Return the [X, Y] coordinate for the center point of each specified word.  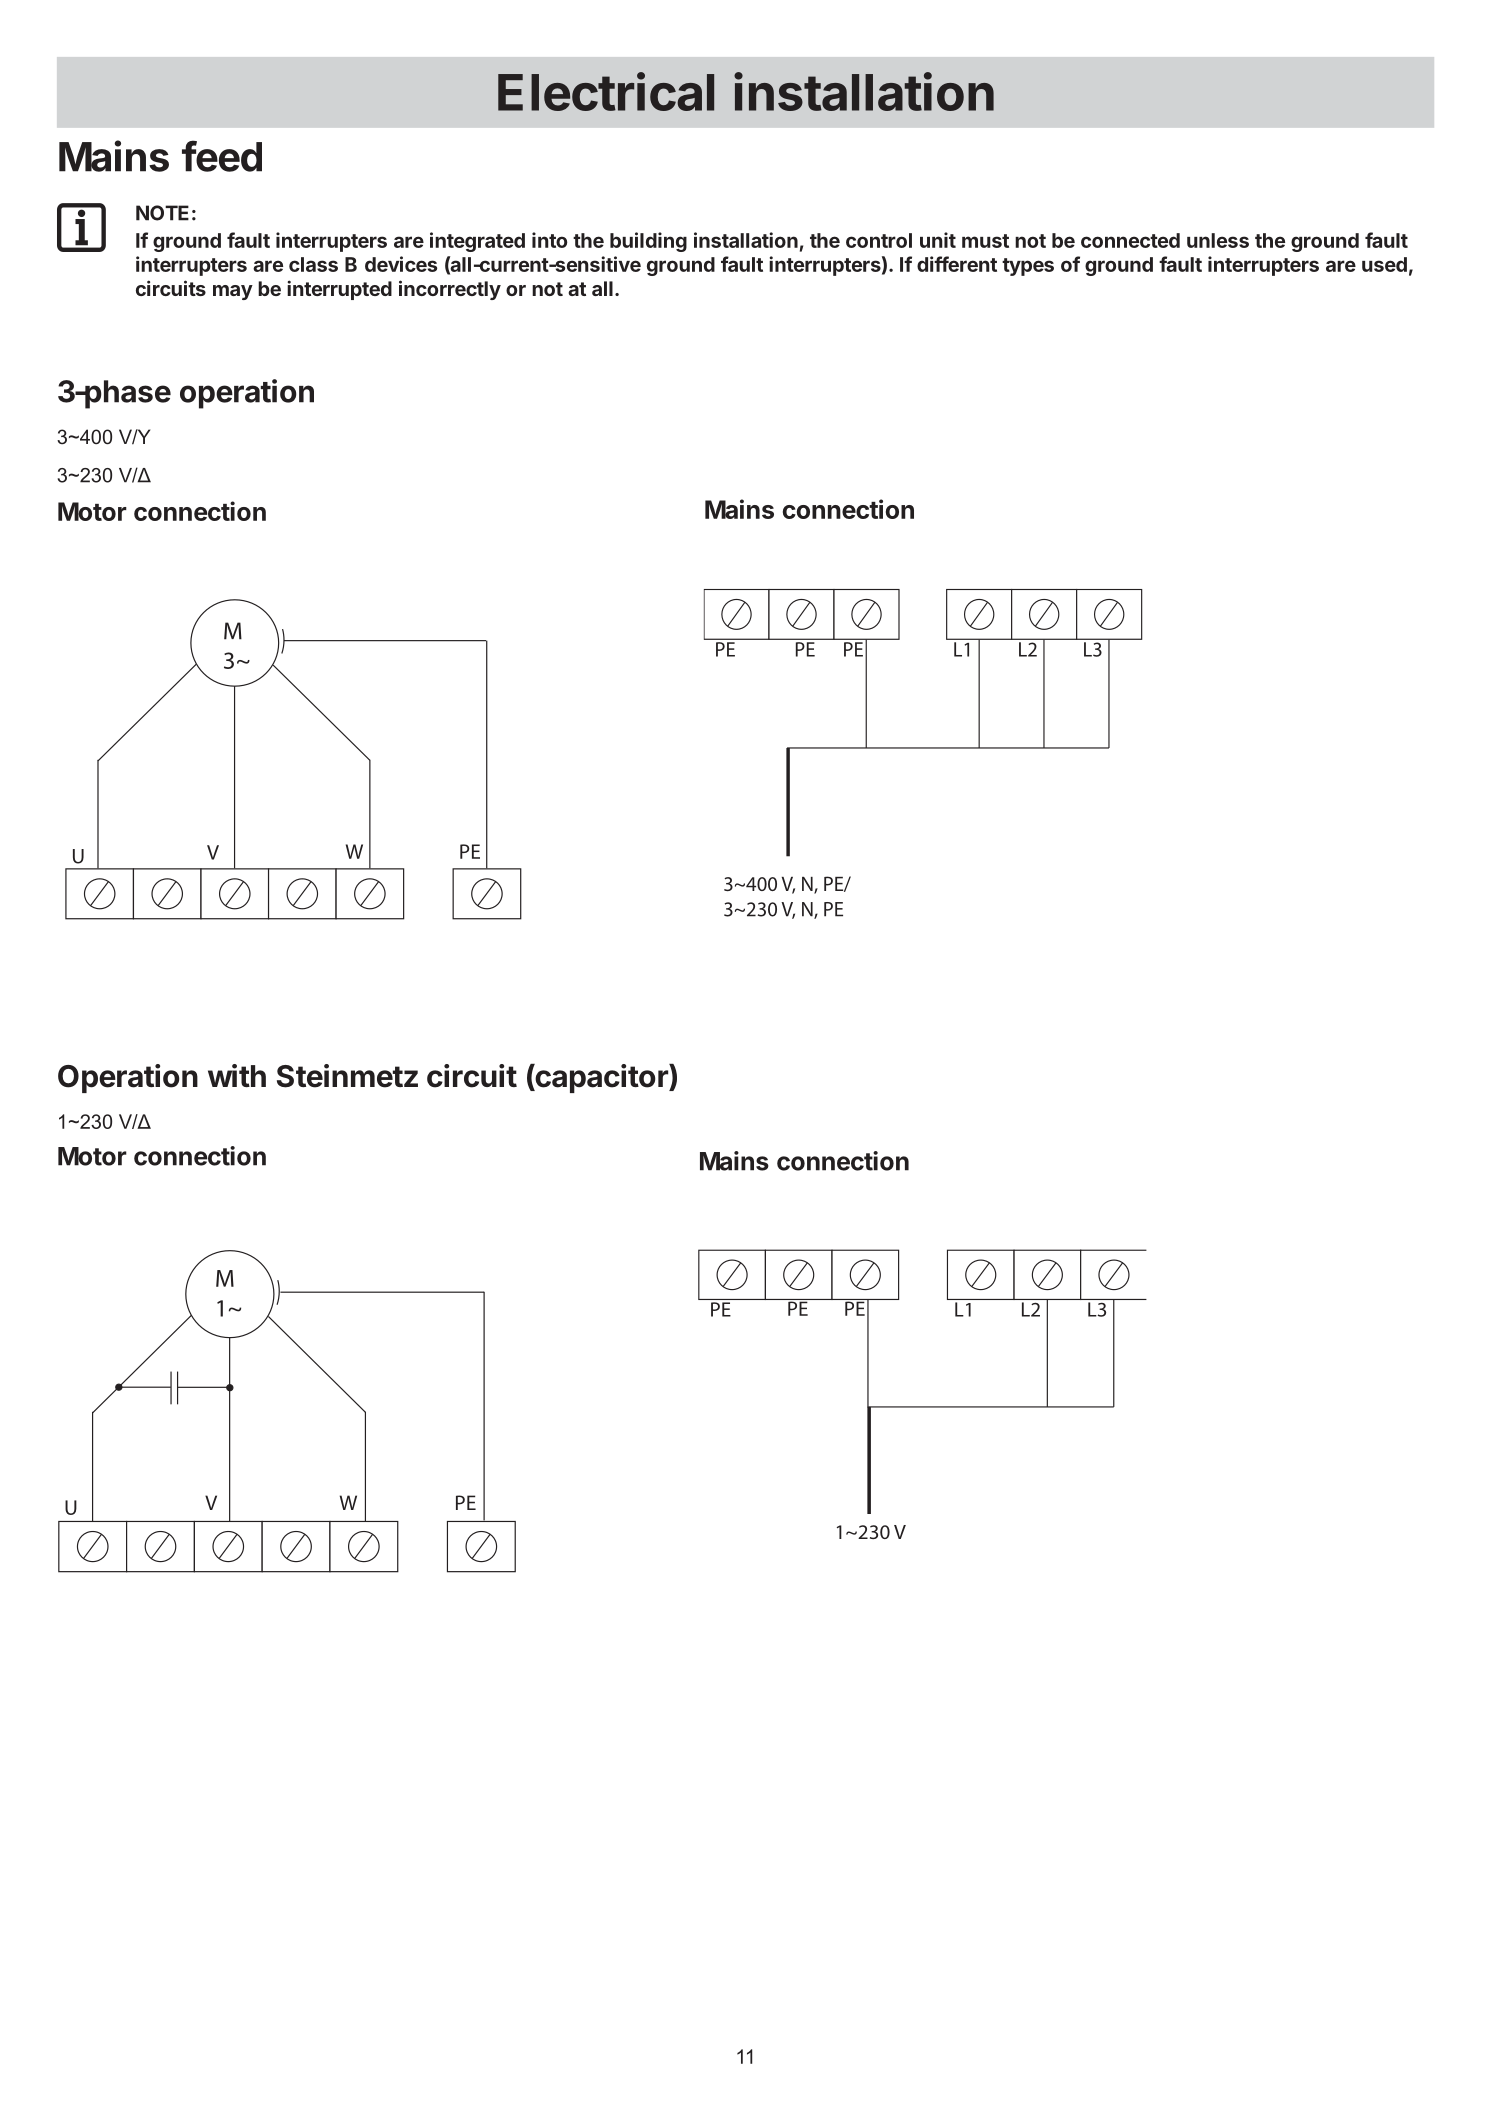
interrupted [339, 290]
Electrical [606, 91]
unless [1218, 240]
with [237, 1075]
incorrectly [450, 290]
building [648, 242]
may [233, 292]
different [957, 264]
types [1028, 267]
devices [401, 264]
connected [1130, 240]
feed [222, 156]
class [313, 264]
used [1384, 264]
